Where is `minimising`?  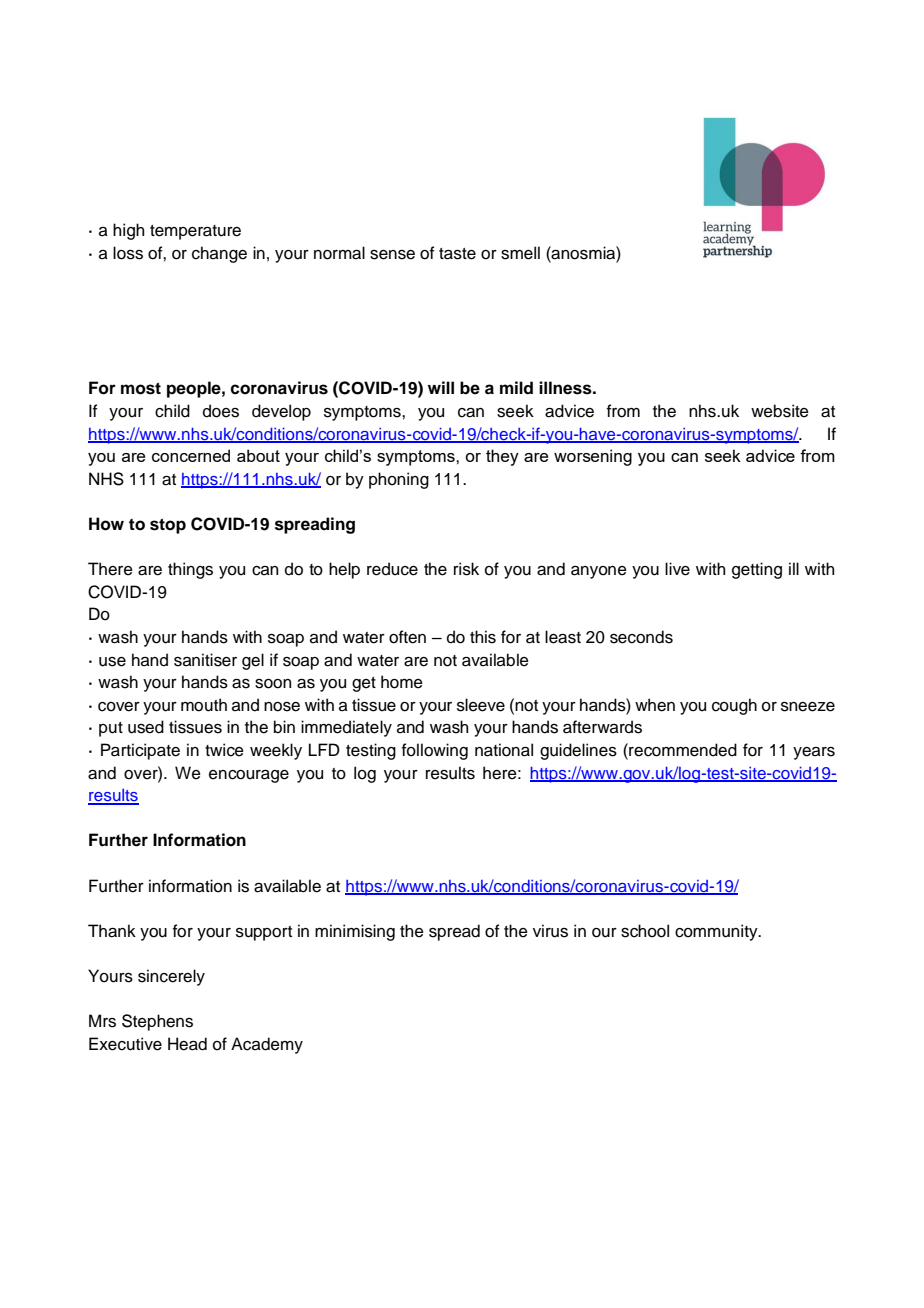
minimising is located at coordinates (355, 932).
